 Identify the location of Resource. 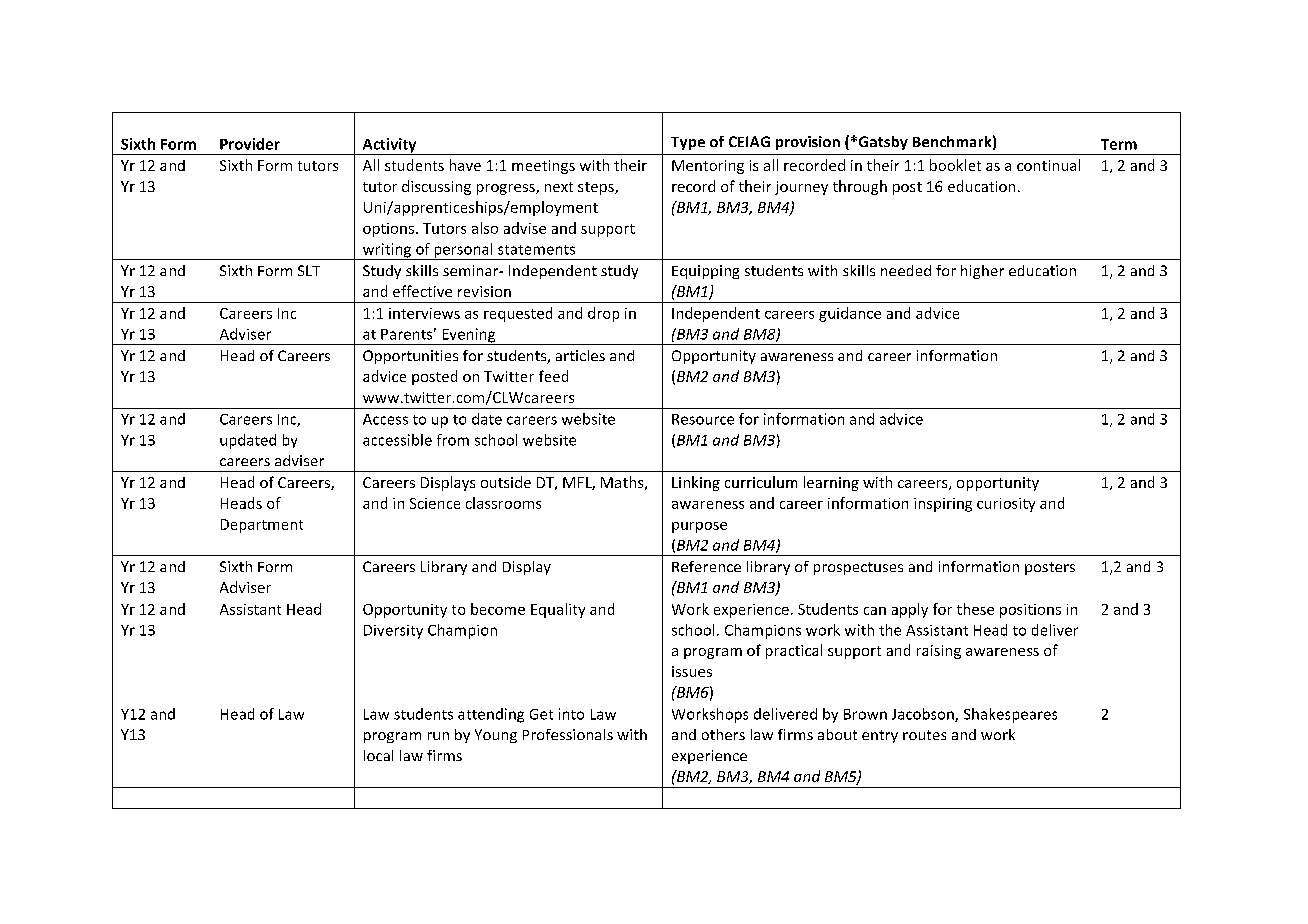
(703, 419).
